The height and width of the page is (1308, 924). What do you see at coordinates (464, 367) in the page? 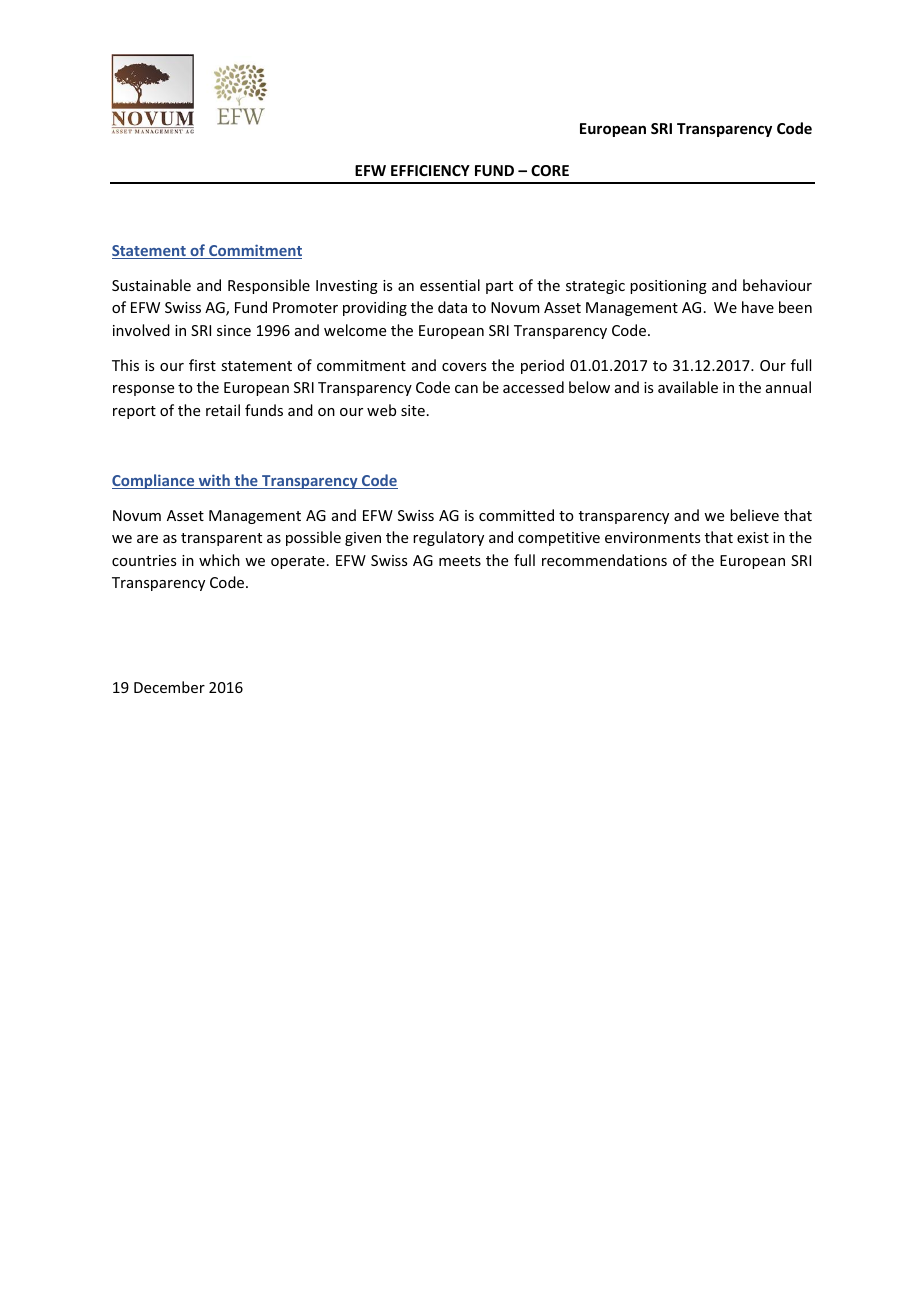
I see `covers` at bounding box center [464, 367].
